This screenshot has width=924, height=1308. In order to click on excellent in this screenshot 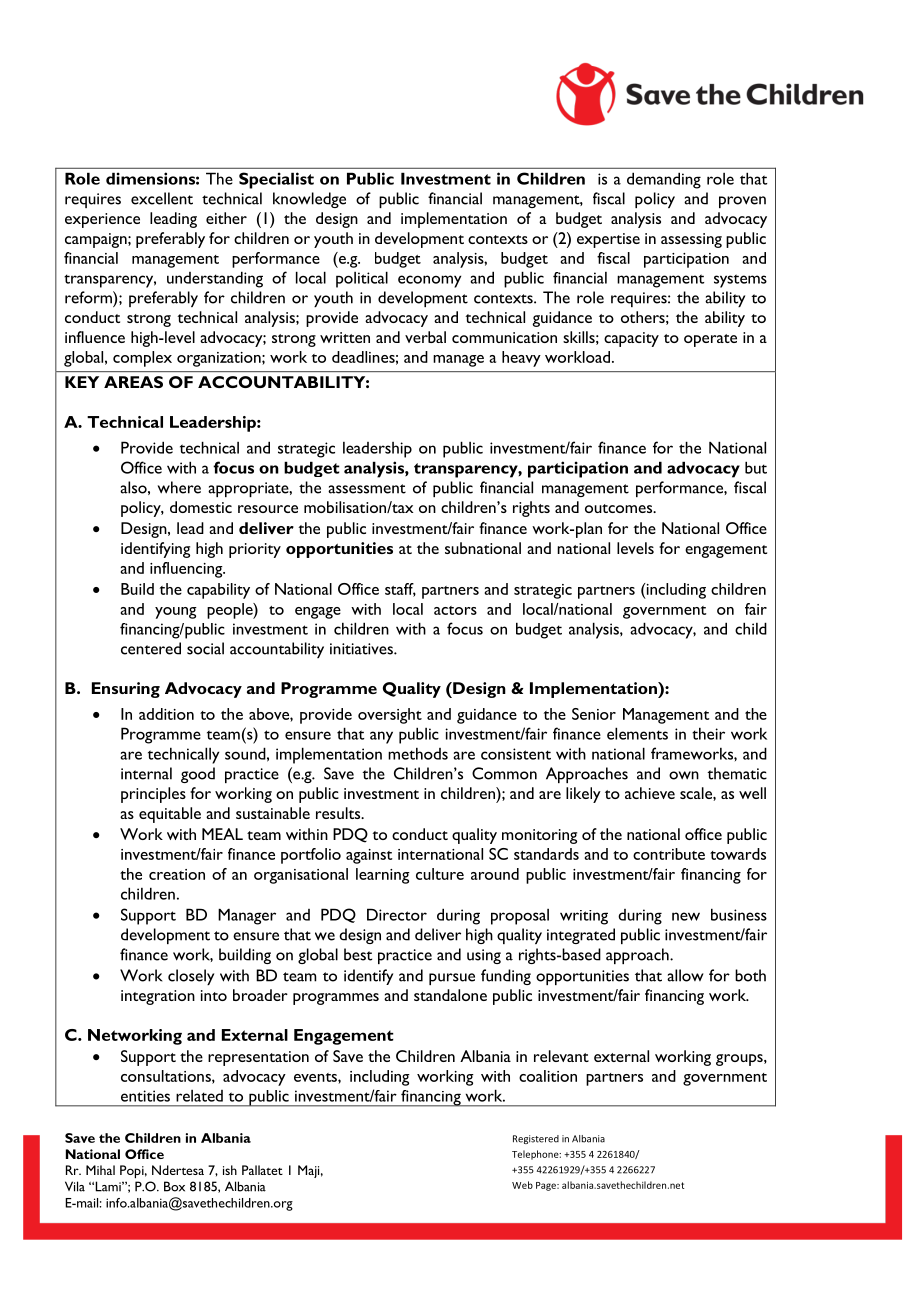, I will do `click(162, 198)`.
